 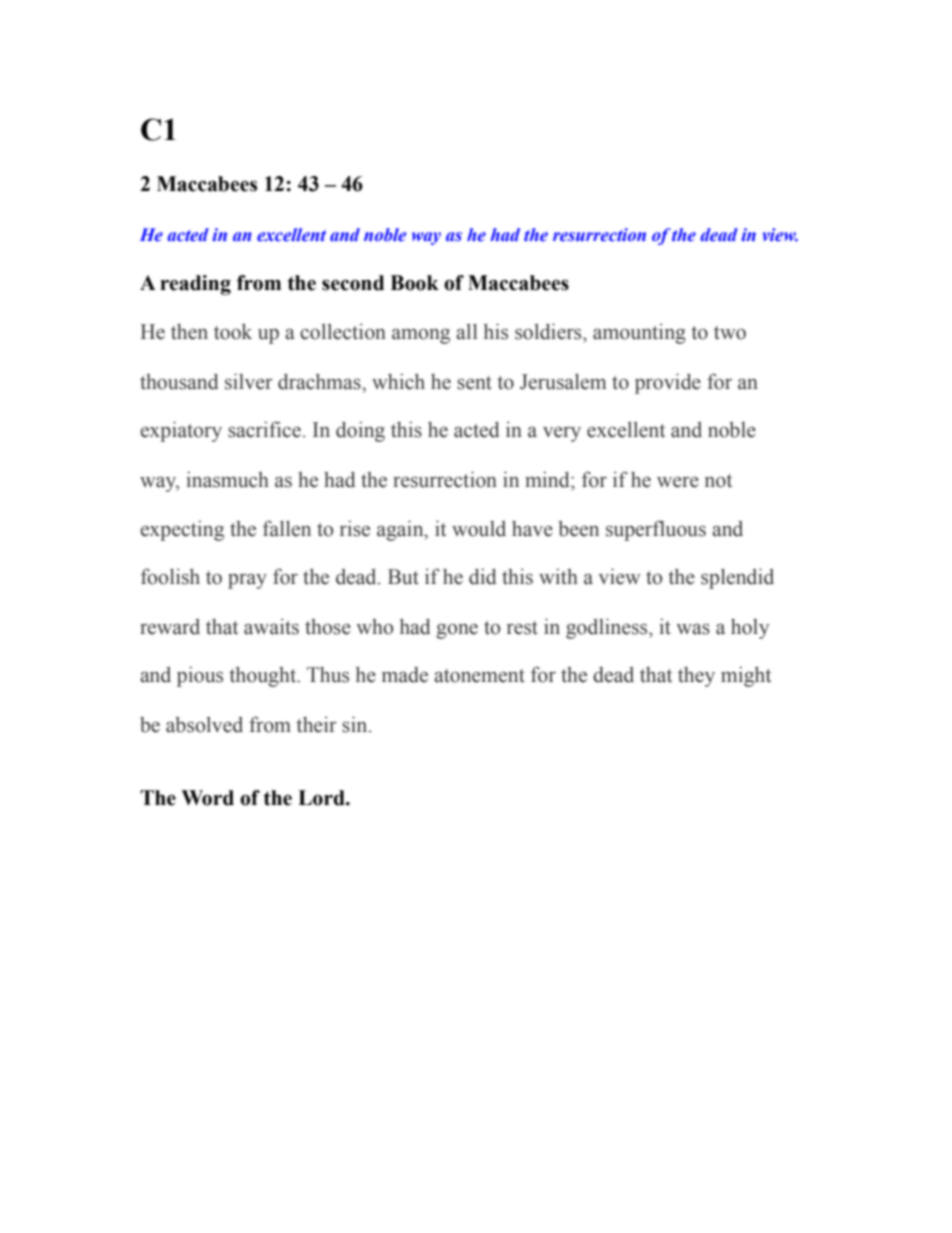 What do you see at coordinates (207, 798) in the image?
I see `Word` at bounding box center [207, 798].
